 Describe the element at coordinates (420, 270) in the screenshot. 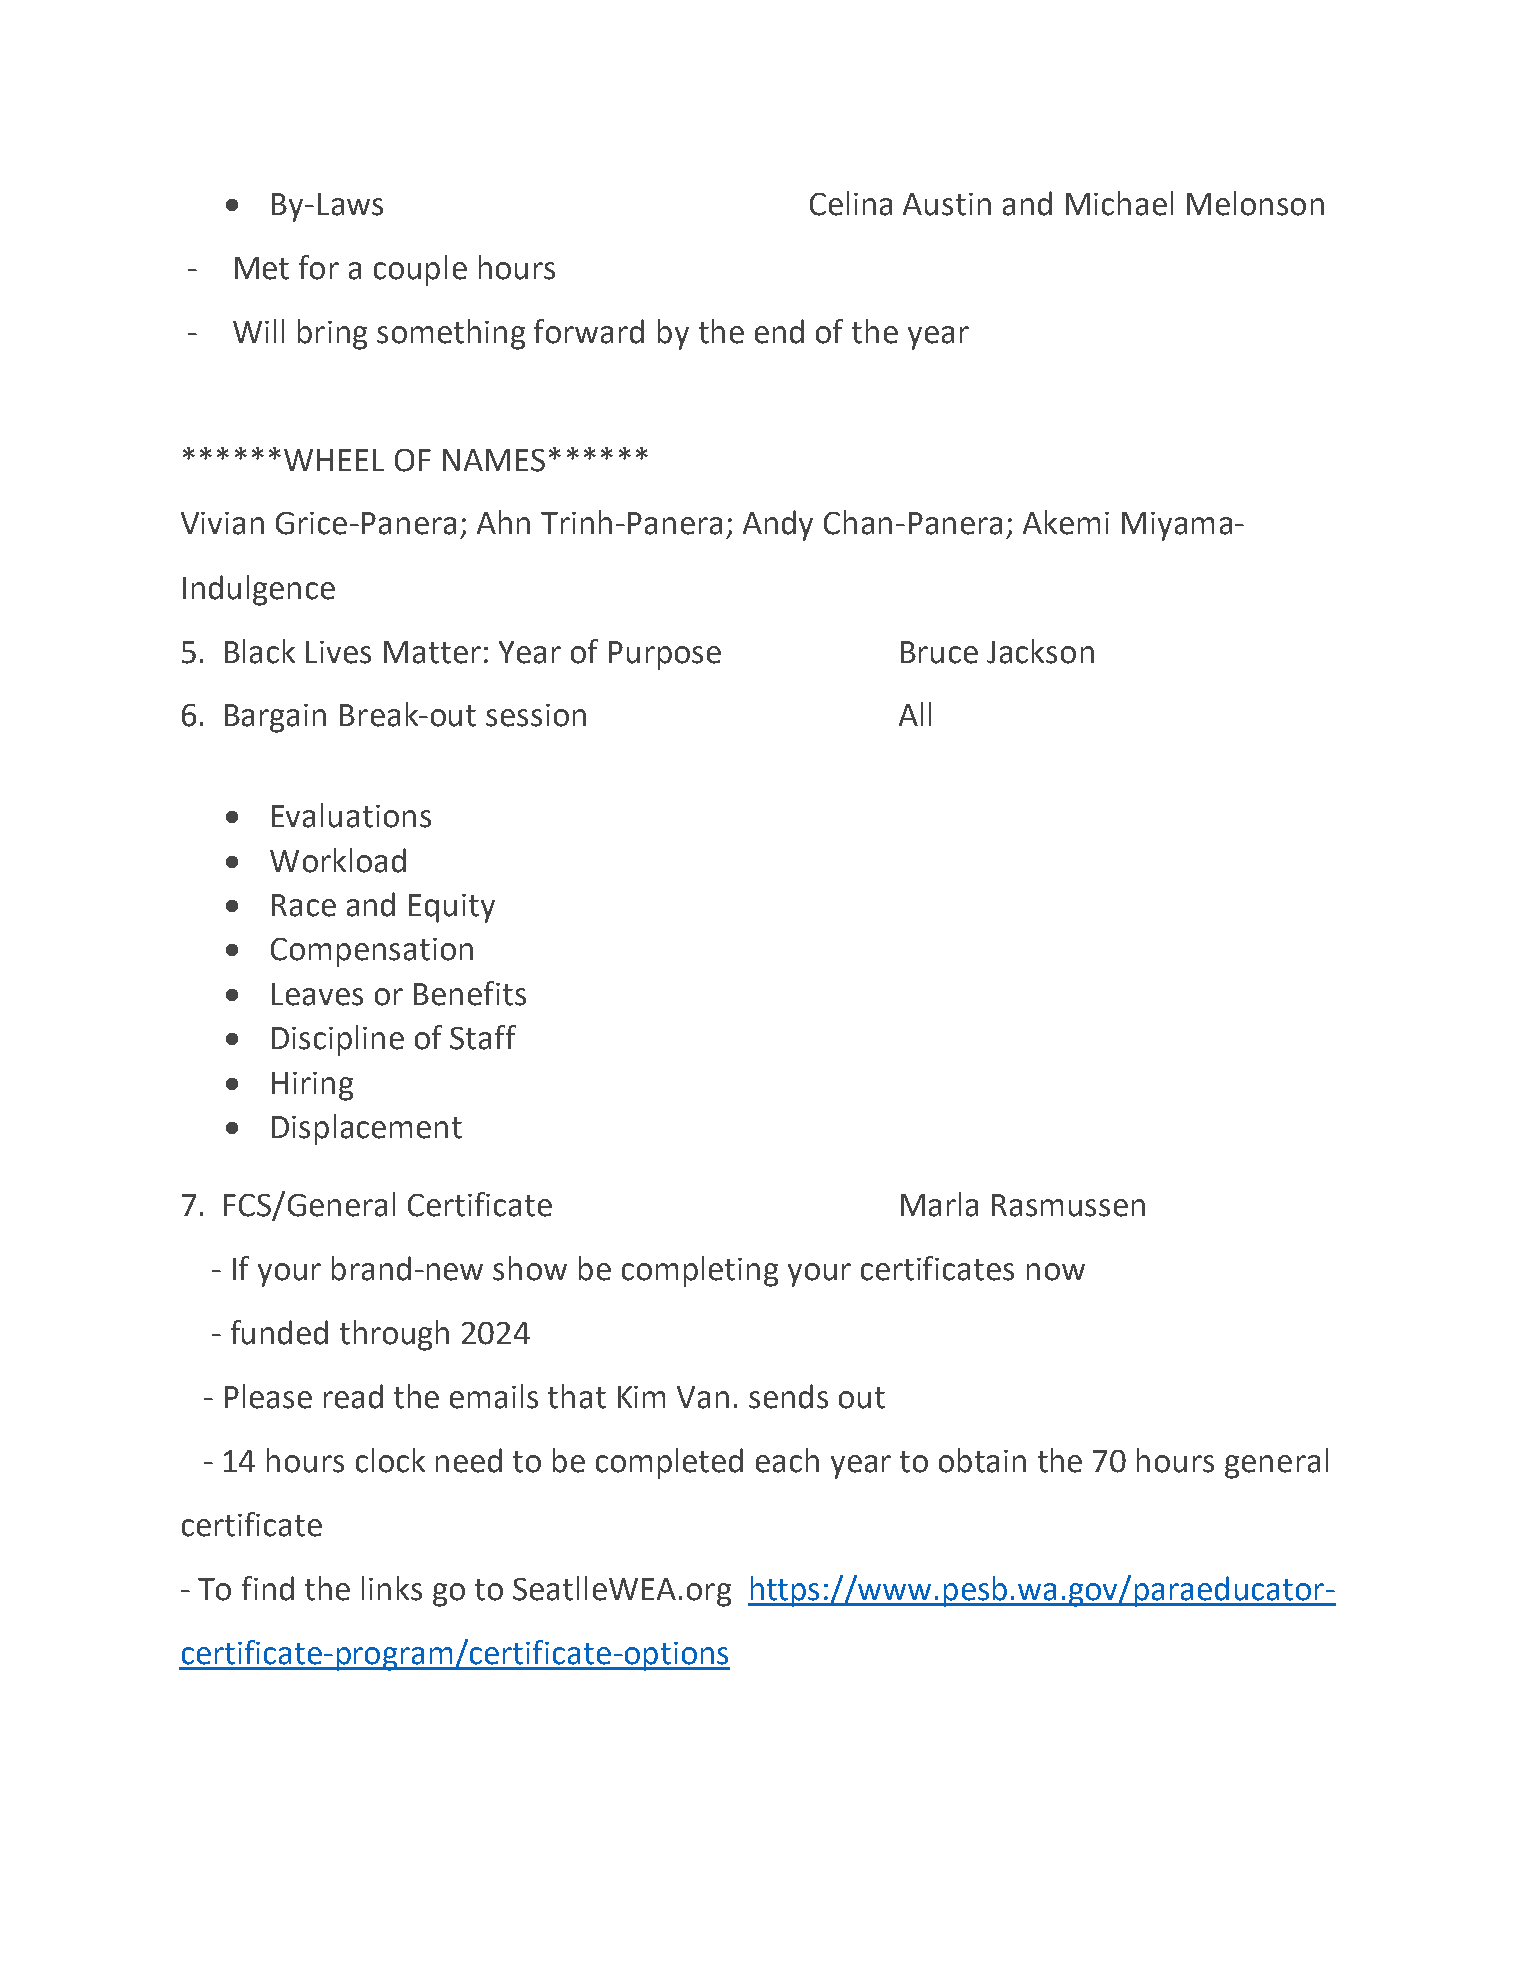

I see `couple` at that location.
